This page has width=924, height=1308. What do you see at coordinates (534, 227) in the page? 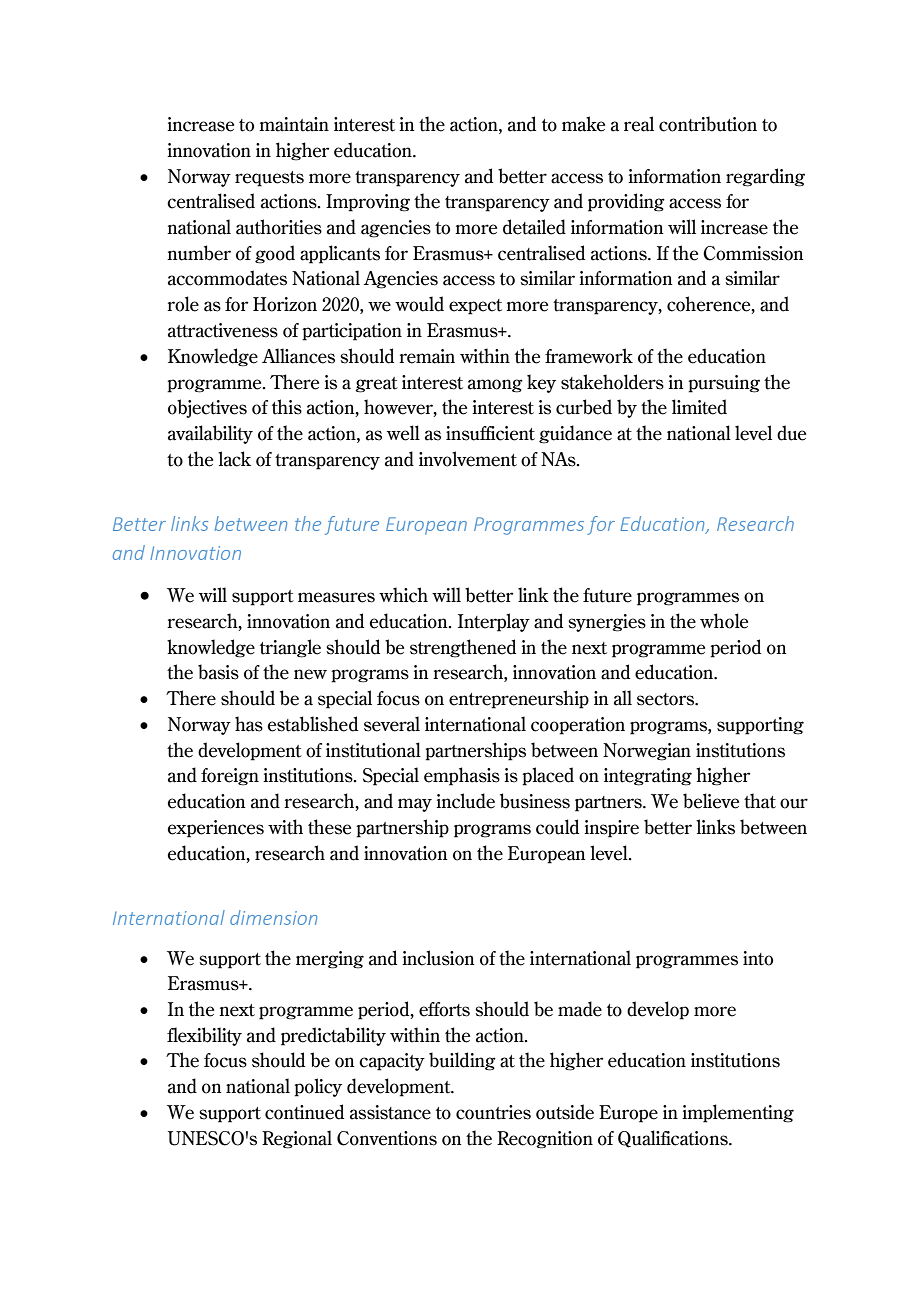
I see `detailed` at bounding box center [534, 227].
